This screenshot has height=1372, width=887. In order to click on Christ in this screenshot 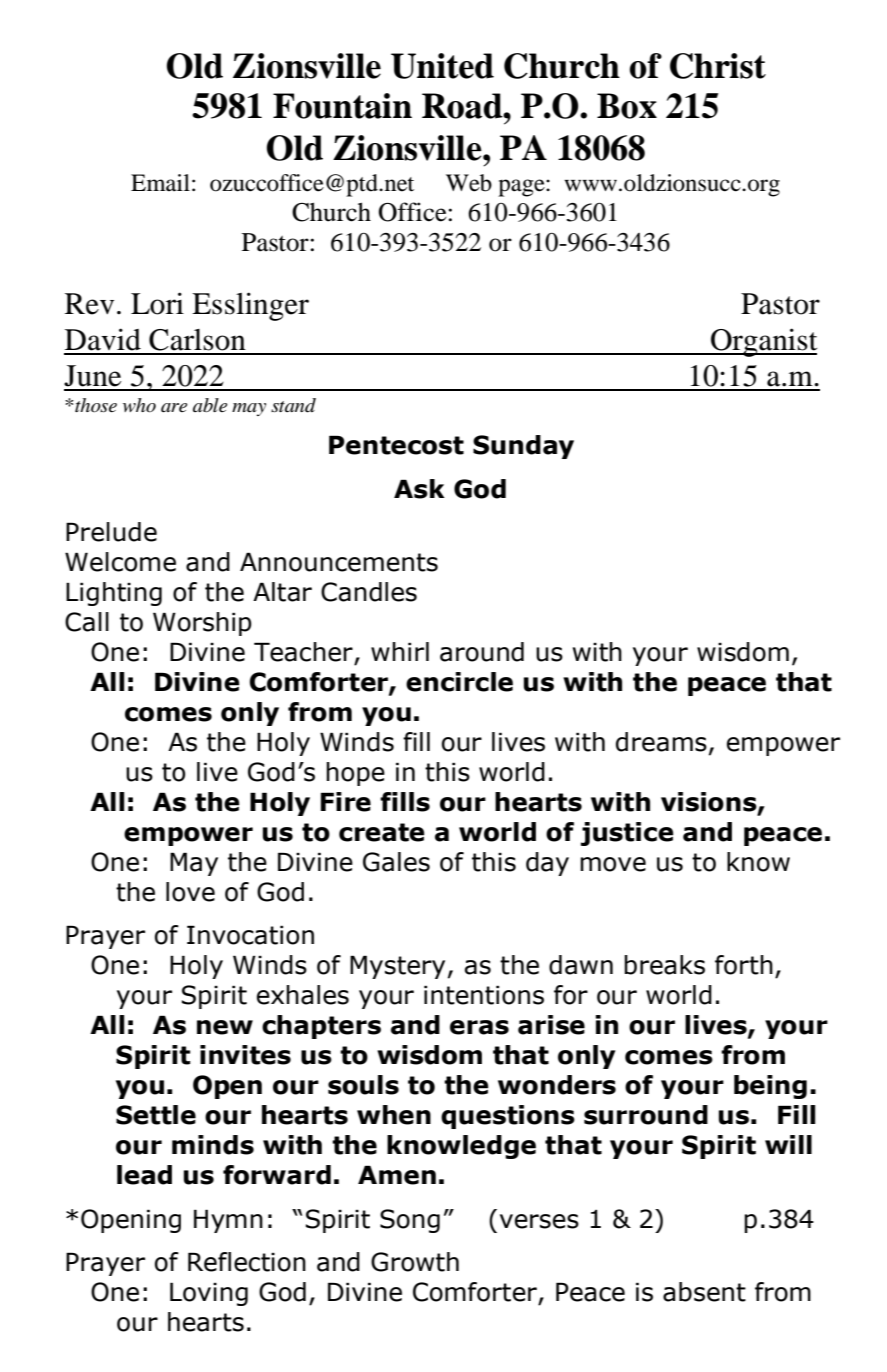, I will do `click(718, 66)`.
